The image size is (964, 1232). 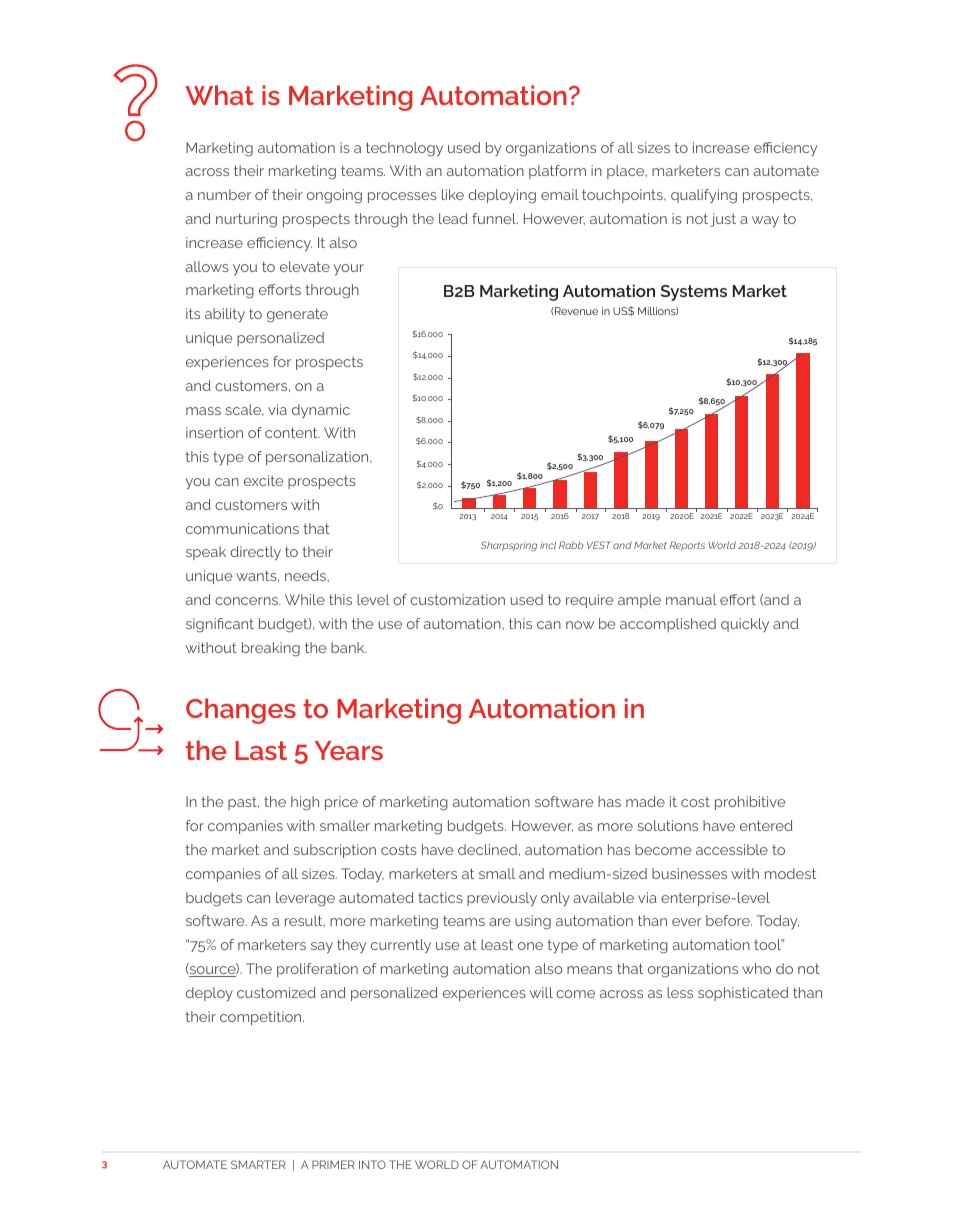 I want to click on What, so click(x=219, y=95).
